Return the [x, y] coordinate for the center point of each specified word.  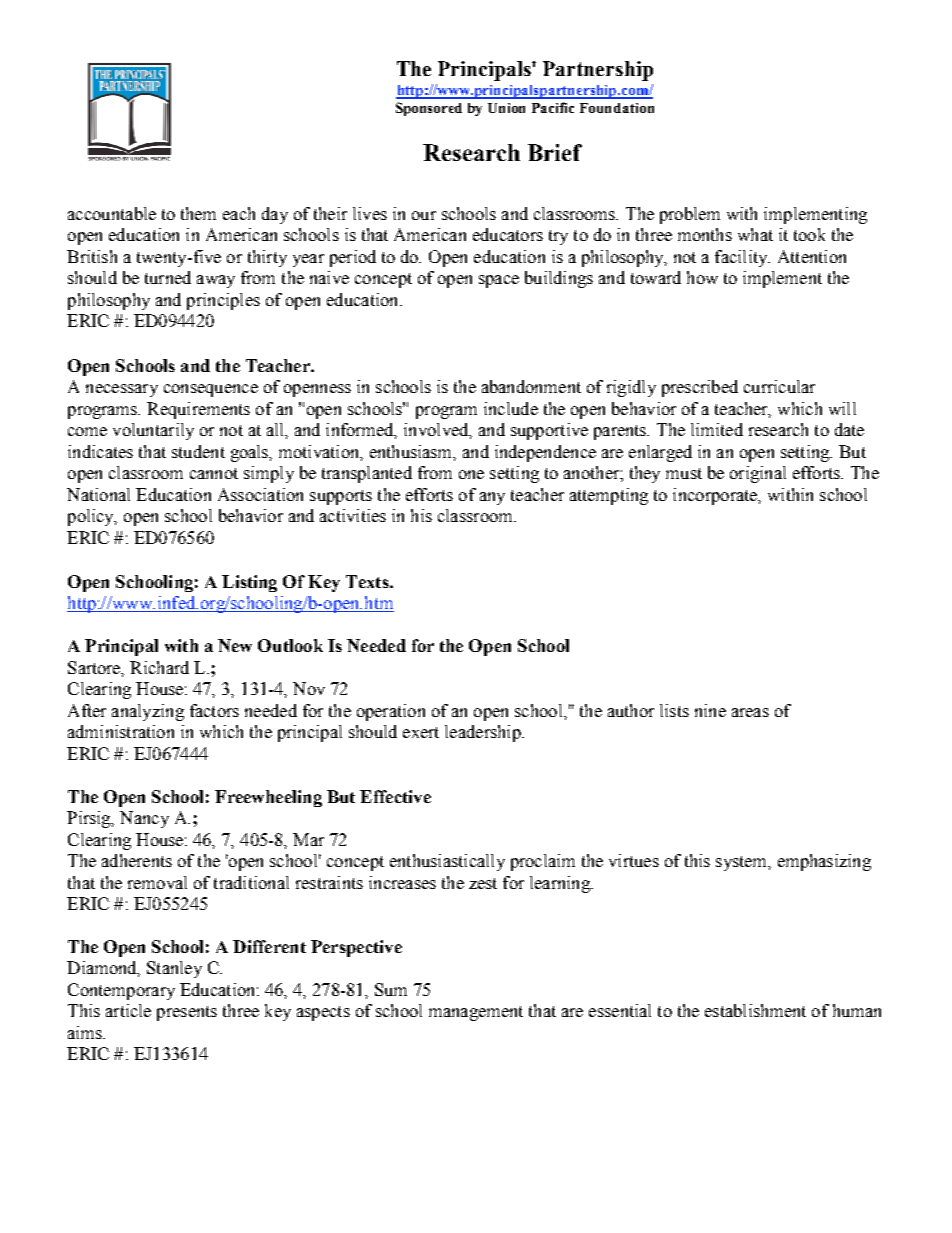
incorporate [716, 496]
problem [690, 215]
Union [506, 108]
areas [750, 712]
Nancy [144, 819]
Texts [368, 581]
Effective [395, 796]
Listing [249, 583]
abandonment [531, 386]
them [198, 213]
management [476, 1013]
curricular [779, 386]
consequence [211, 390]
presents [187, 1013]
